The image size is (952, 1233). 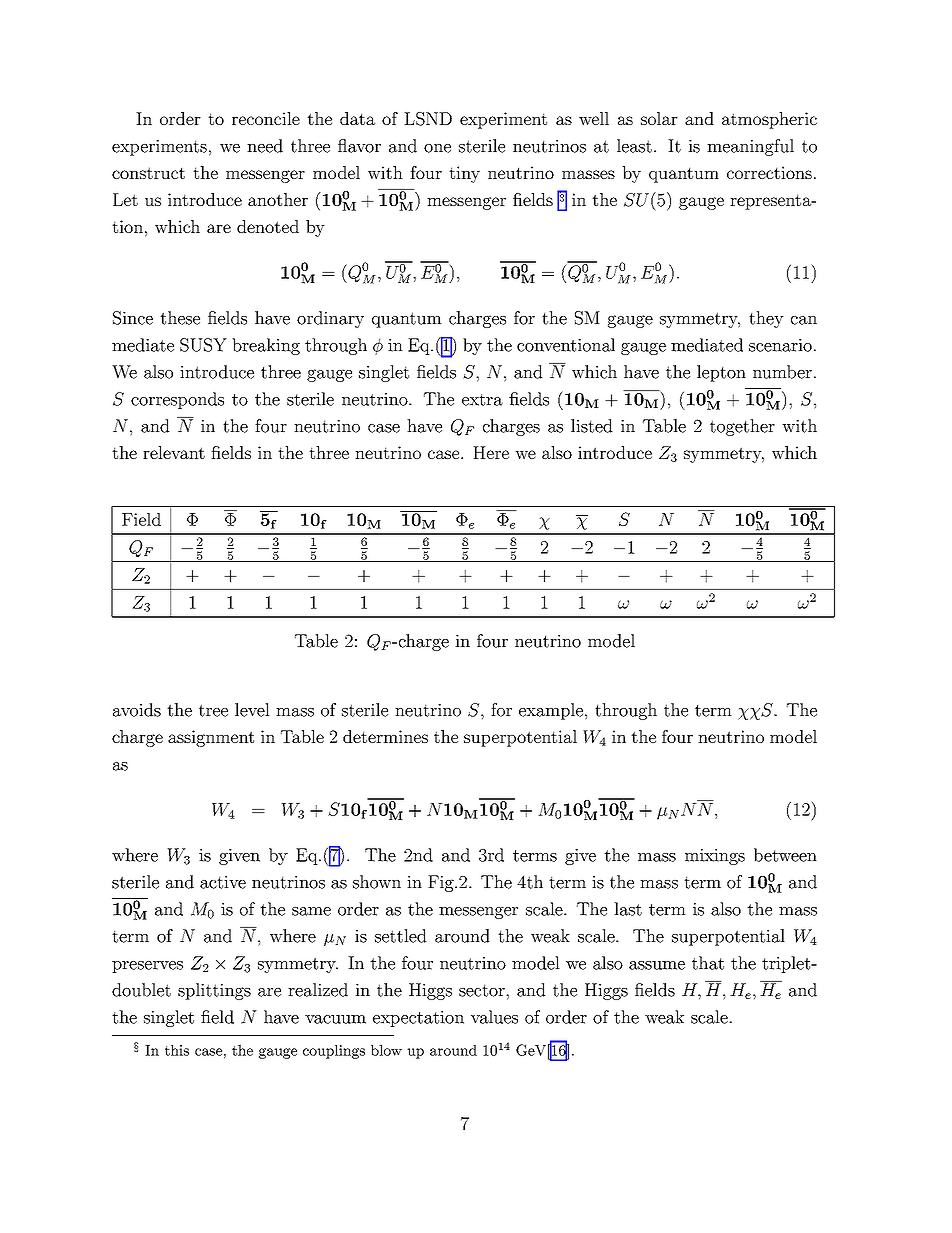 I want to click on one, so click(x=437, y=148).
